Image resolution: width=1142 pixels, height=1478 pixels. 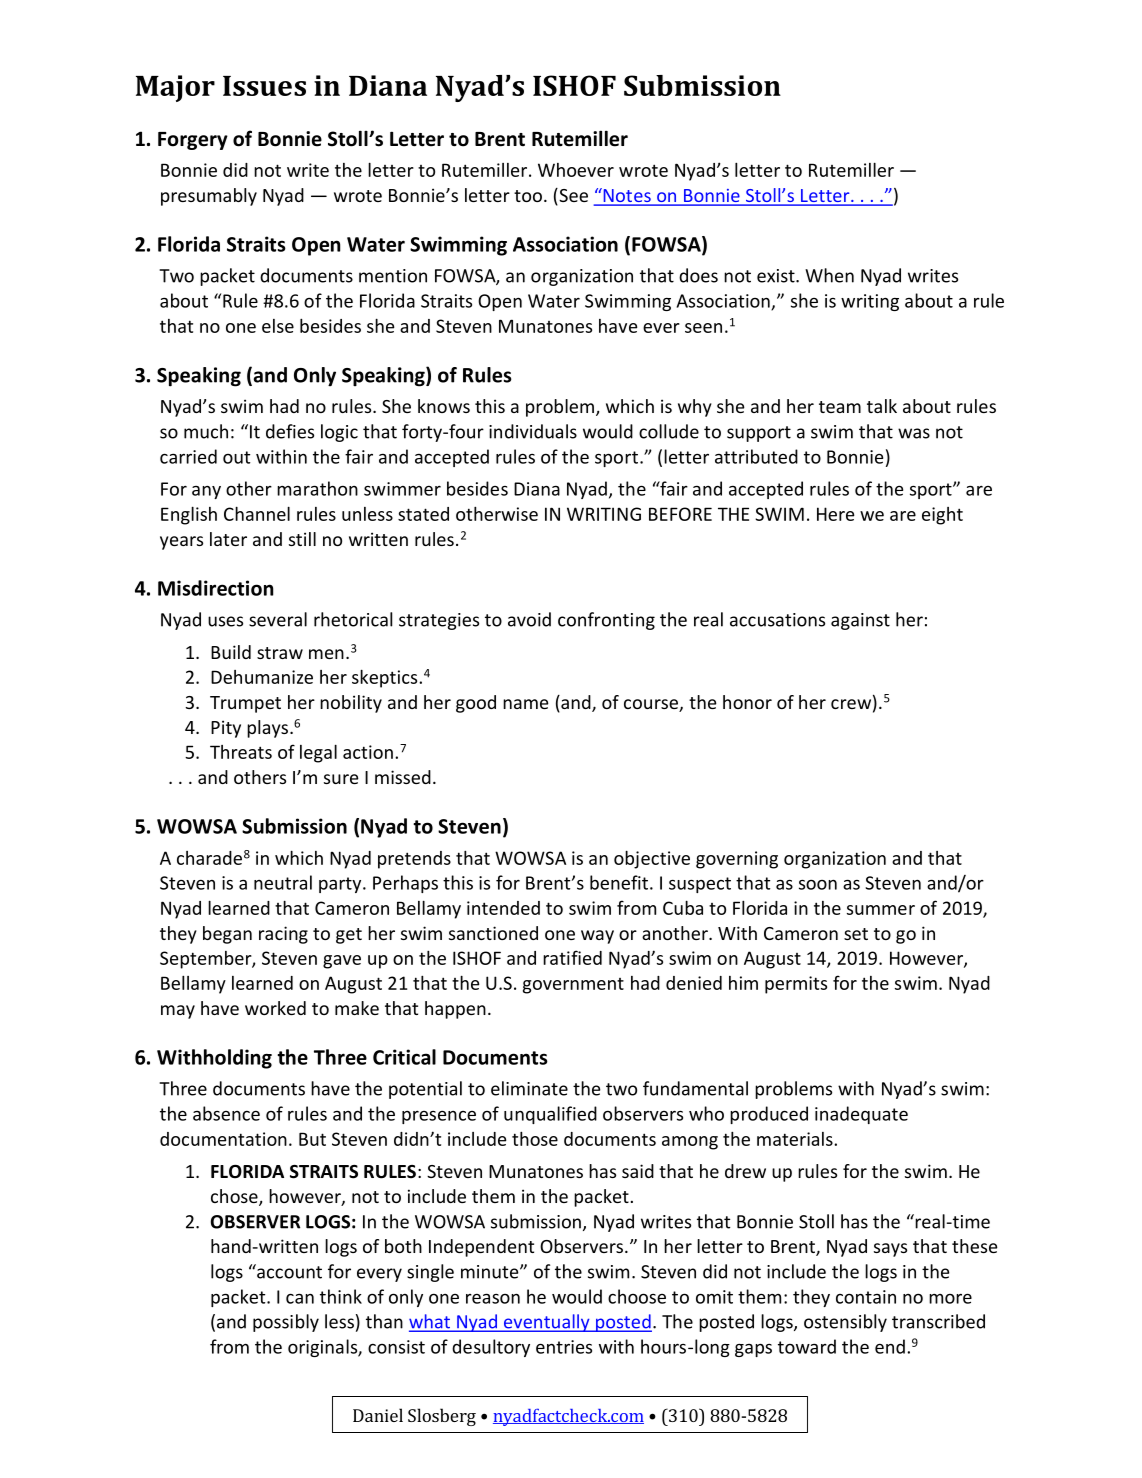 I want to click on possibly, so click(x=286, y=1323).
